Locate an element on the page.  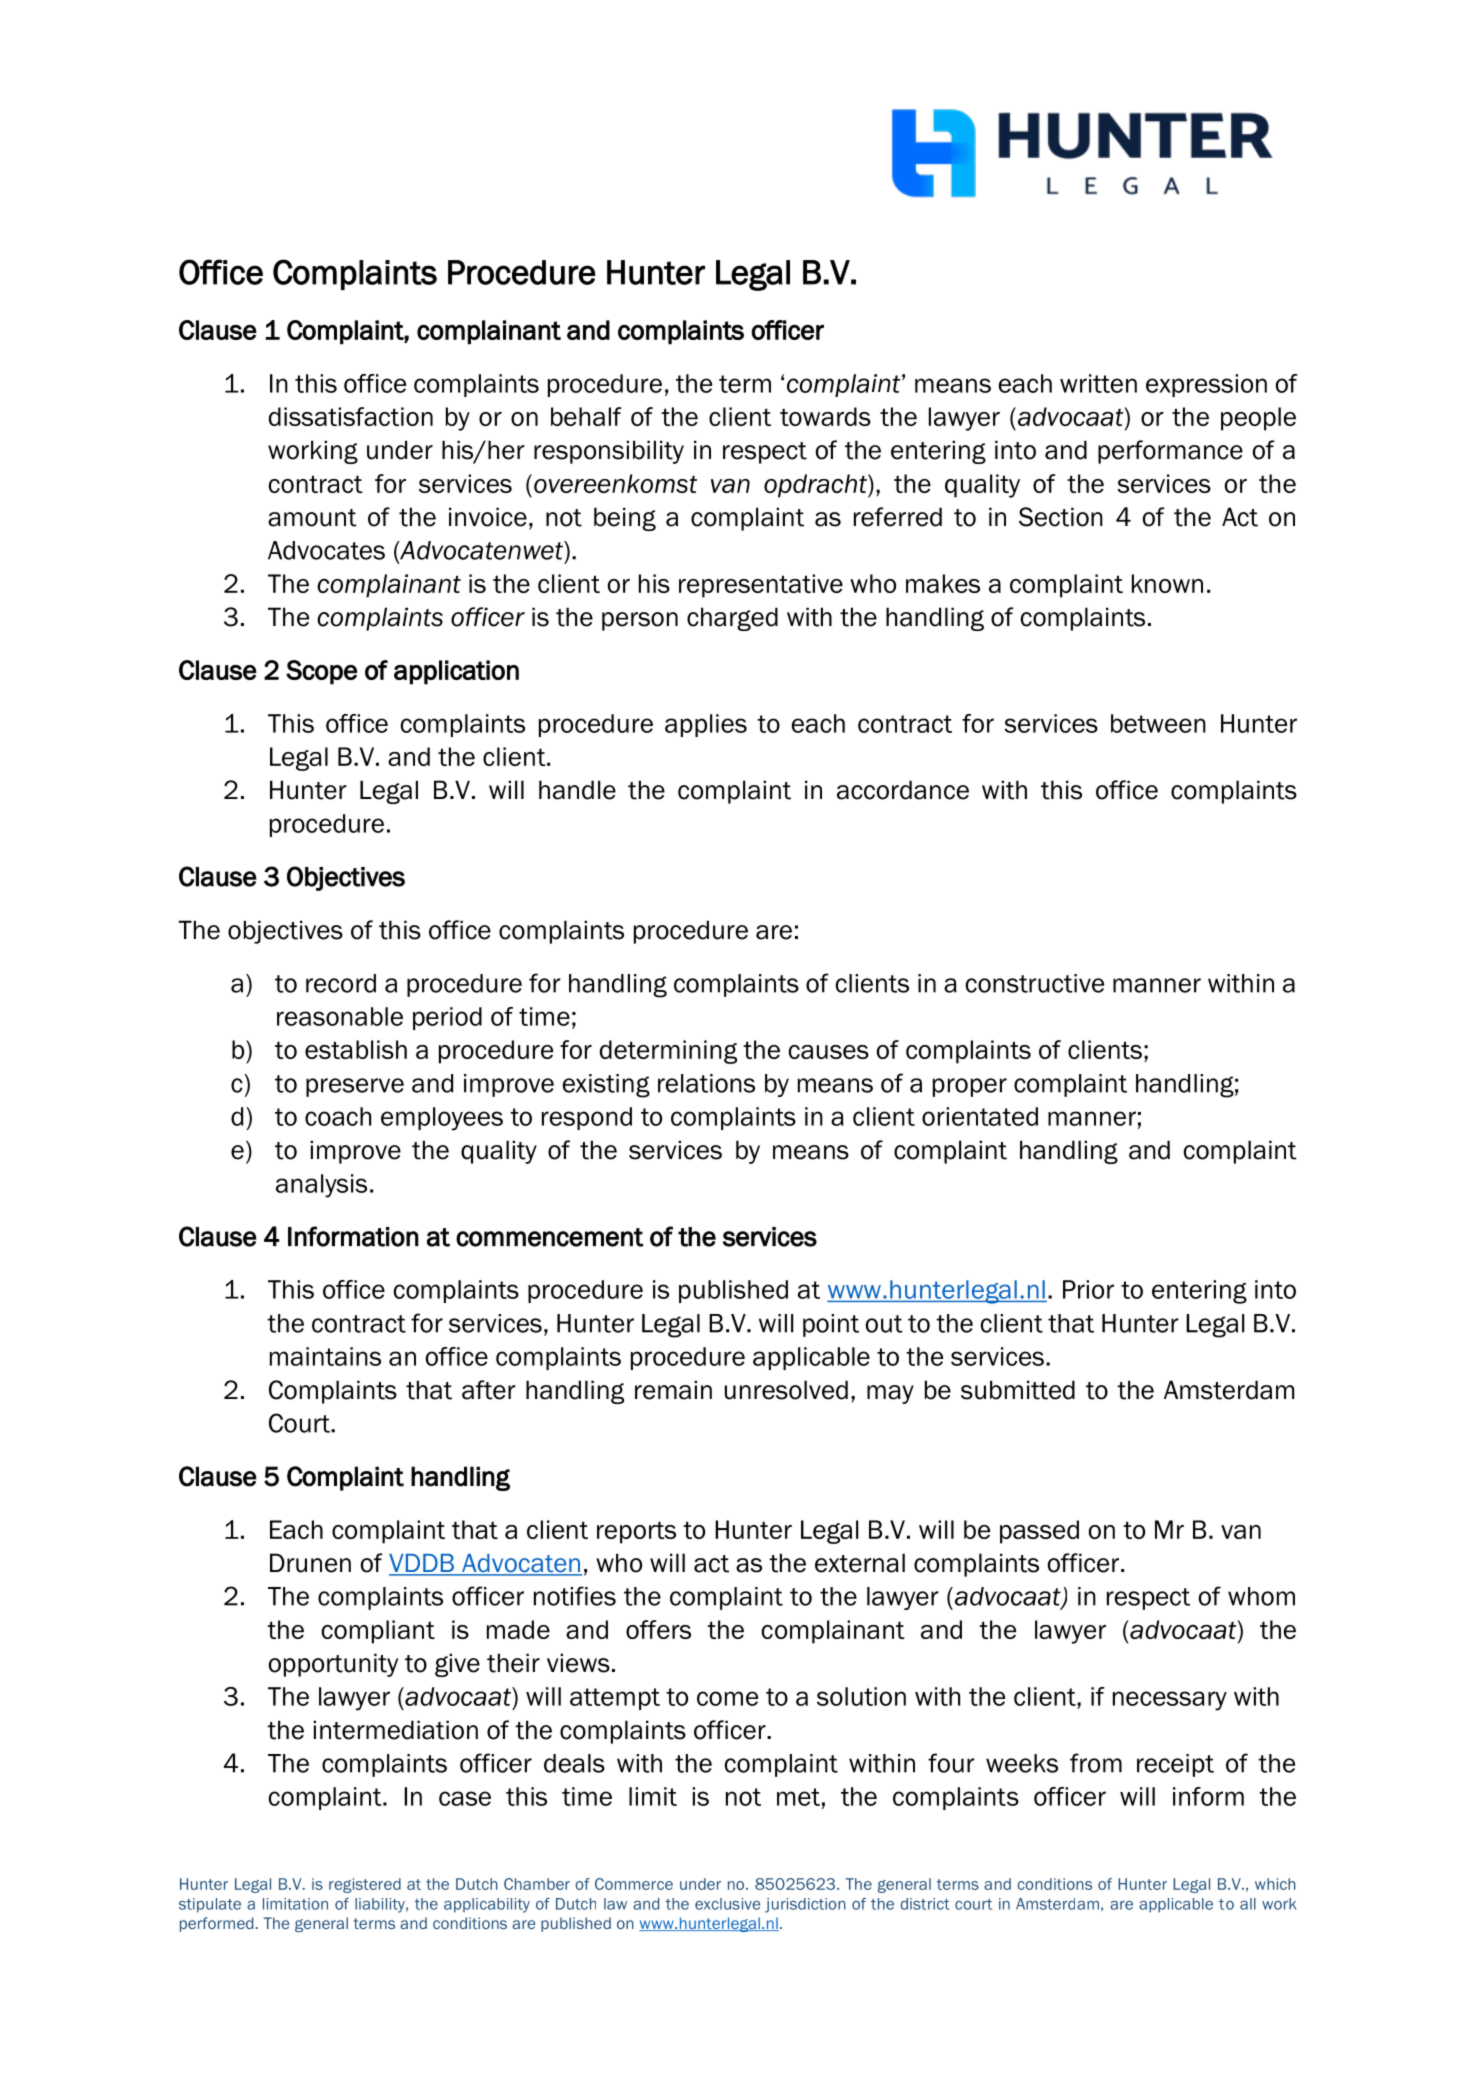
performance is located at coordinates (1170, 452).
